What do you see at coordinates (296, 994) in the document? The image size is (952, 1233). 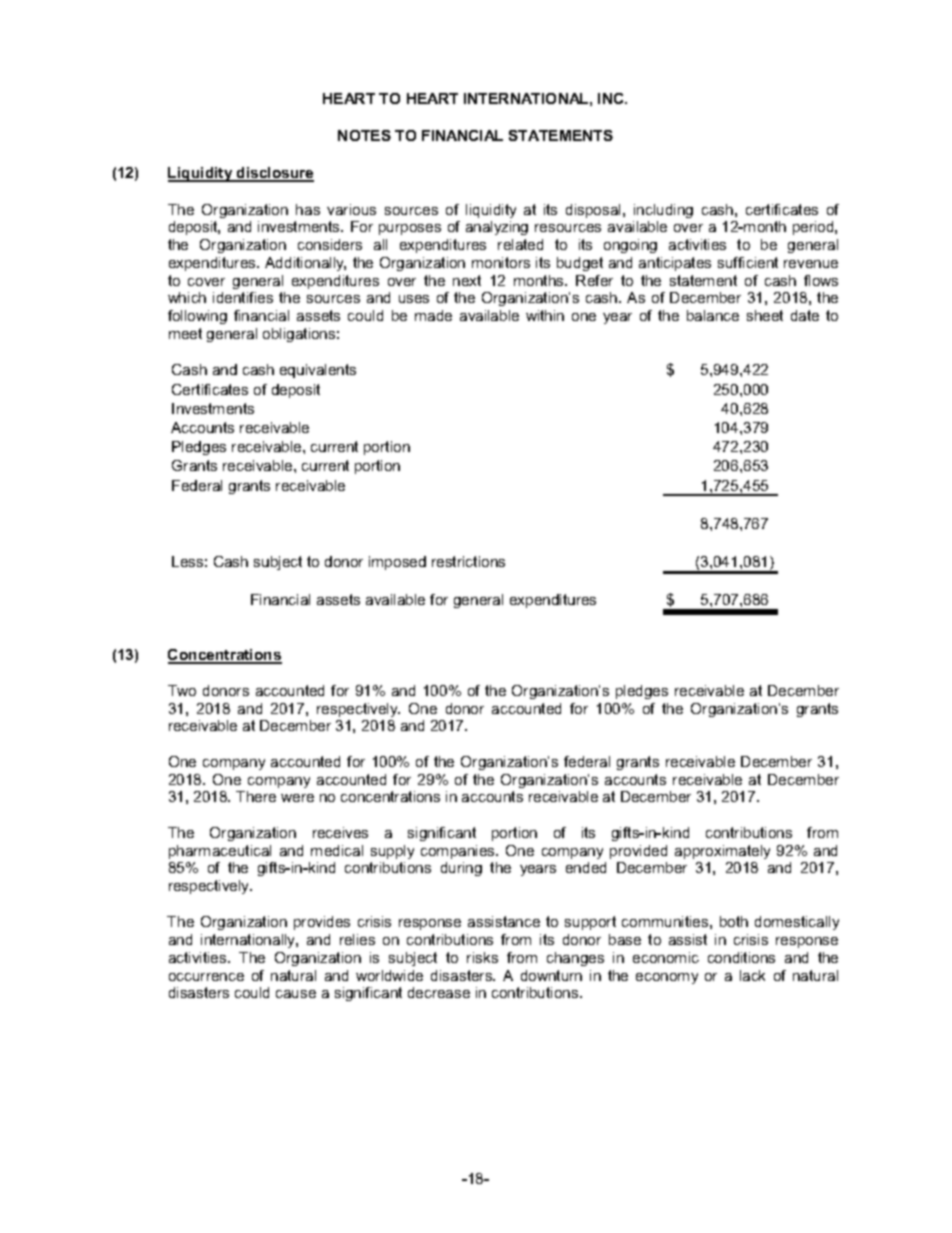 I see `cause` at bounding box center [296, 994].
